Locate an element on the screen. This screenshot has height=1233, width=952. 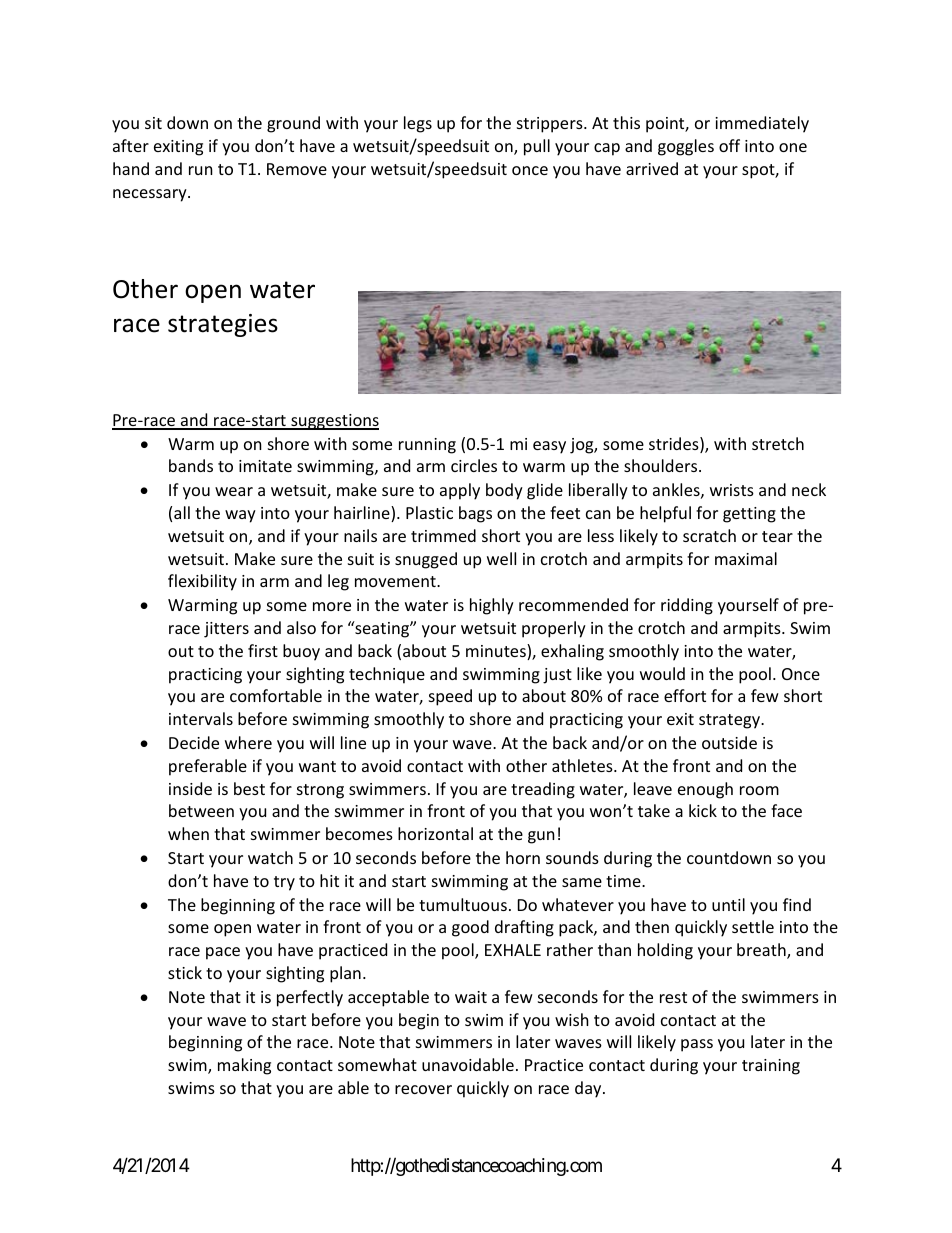
stretch is located at coordinates (778, 443).
